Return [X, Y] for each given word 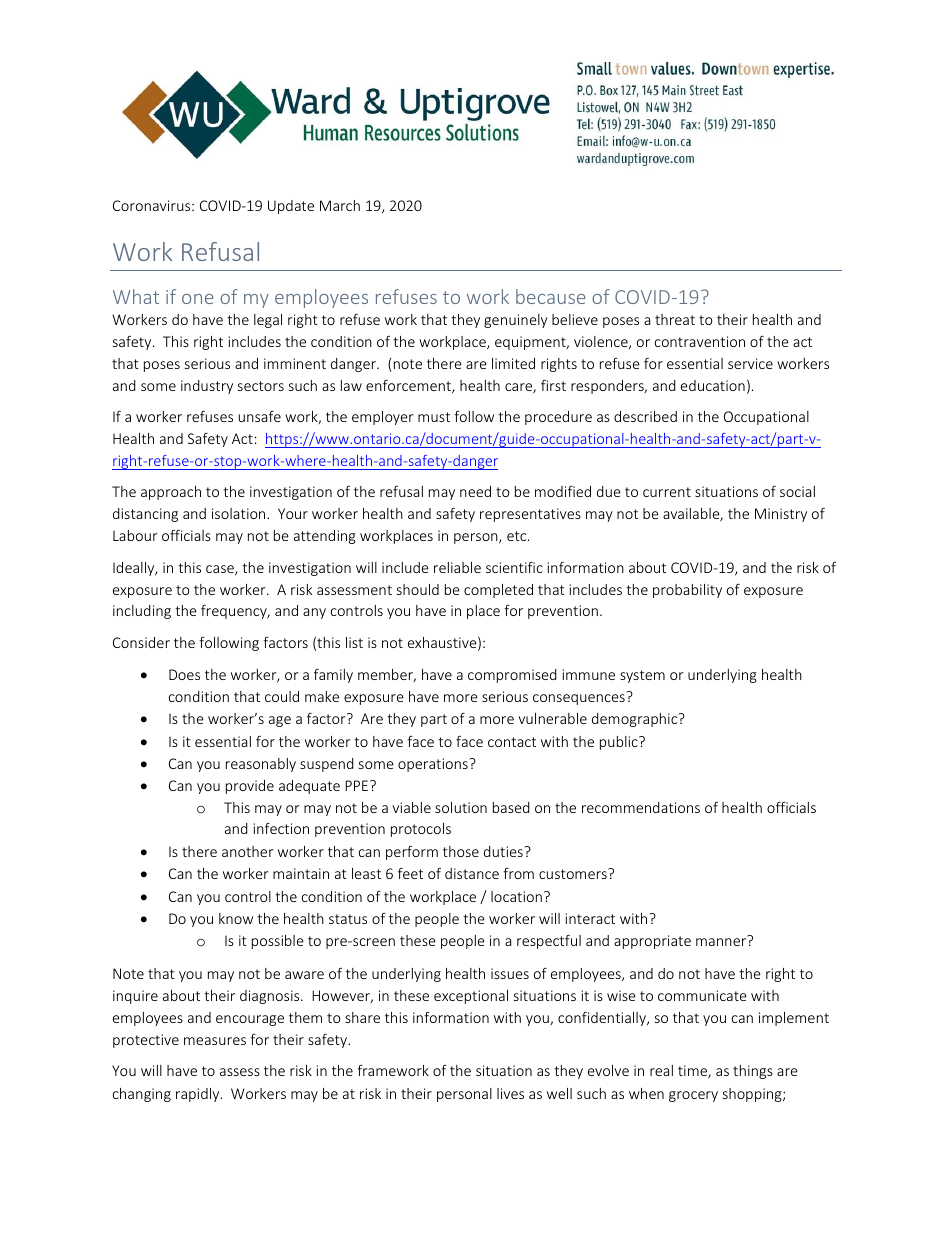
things [753, 1072]
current [667, 492]
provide [250, 787]
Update [291, 207]
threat [675, 319]
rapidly [199, 1095]
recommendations [641, 807]
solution [461, 807]
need [475, 491]
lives [510, 1093]
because [550, 296]
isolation [240, 513]
